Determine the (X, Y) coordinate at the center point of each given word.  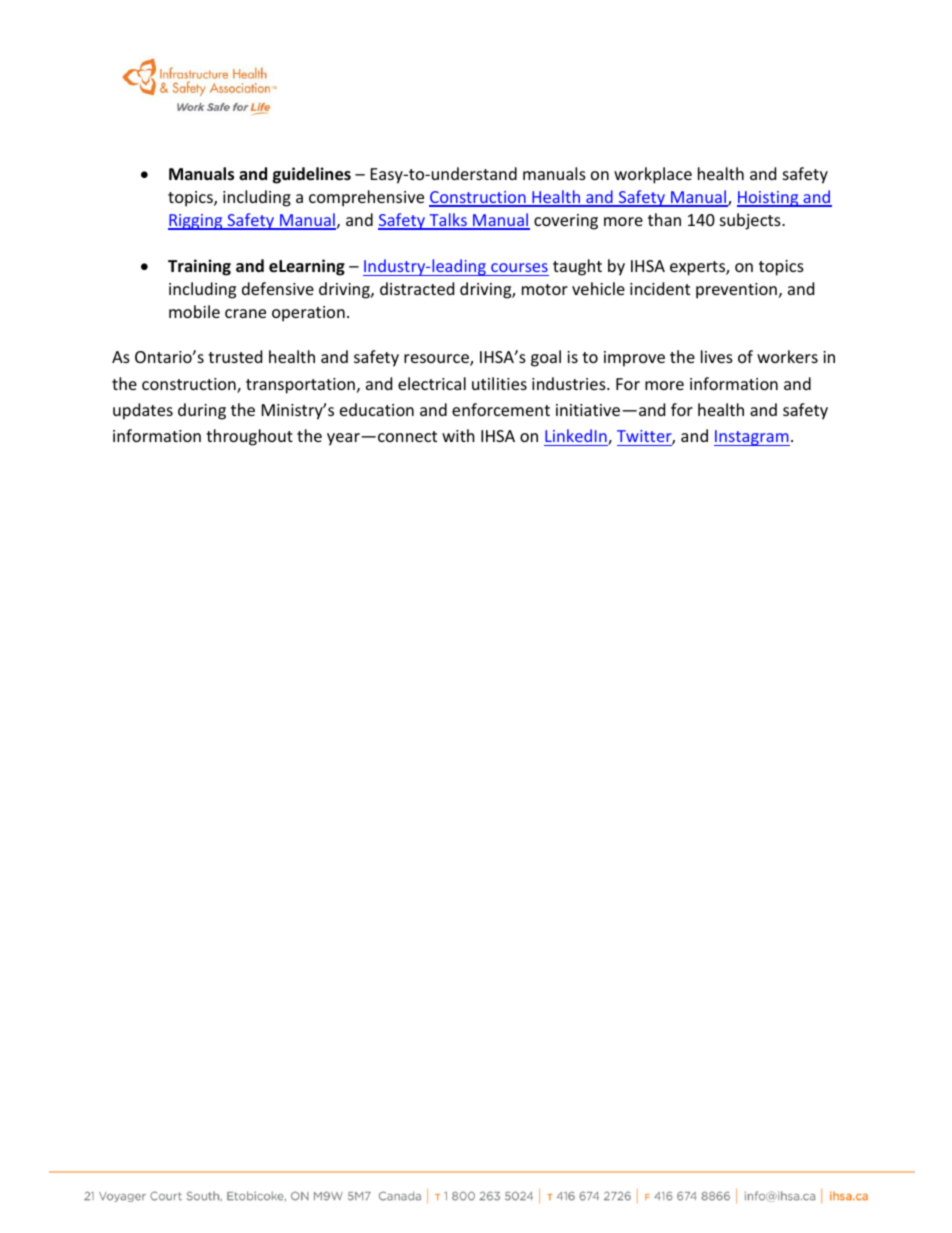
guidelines (312, 175)
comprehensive (366, 198)
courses (519, 267)
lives (717, 356)
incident (660, 288)
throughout (249, 437)
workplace (653, 175)
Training (199, 267)
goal (546, 358)
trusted (235, 356)
